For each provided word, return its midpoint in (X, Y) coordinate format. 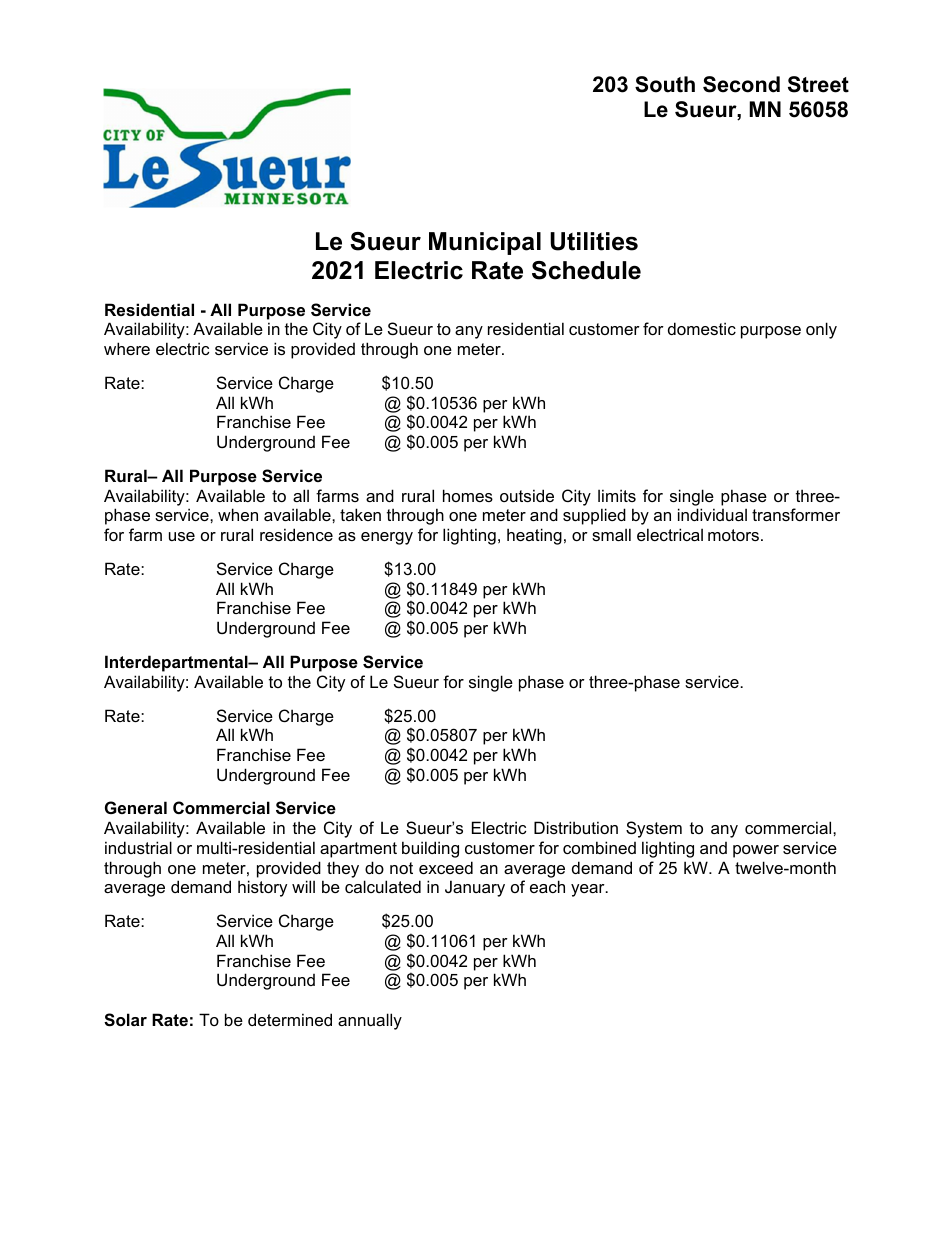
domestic (702, 328)
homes (468, 495)
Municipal (485, 243)
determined (290, 1019)
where (127, 348)
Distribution (576, 827)
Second (741, 84)
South (665, 84)
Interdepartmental (177, 663)
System (654, 829)
